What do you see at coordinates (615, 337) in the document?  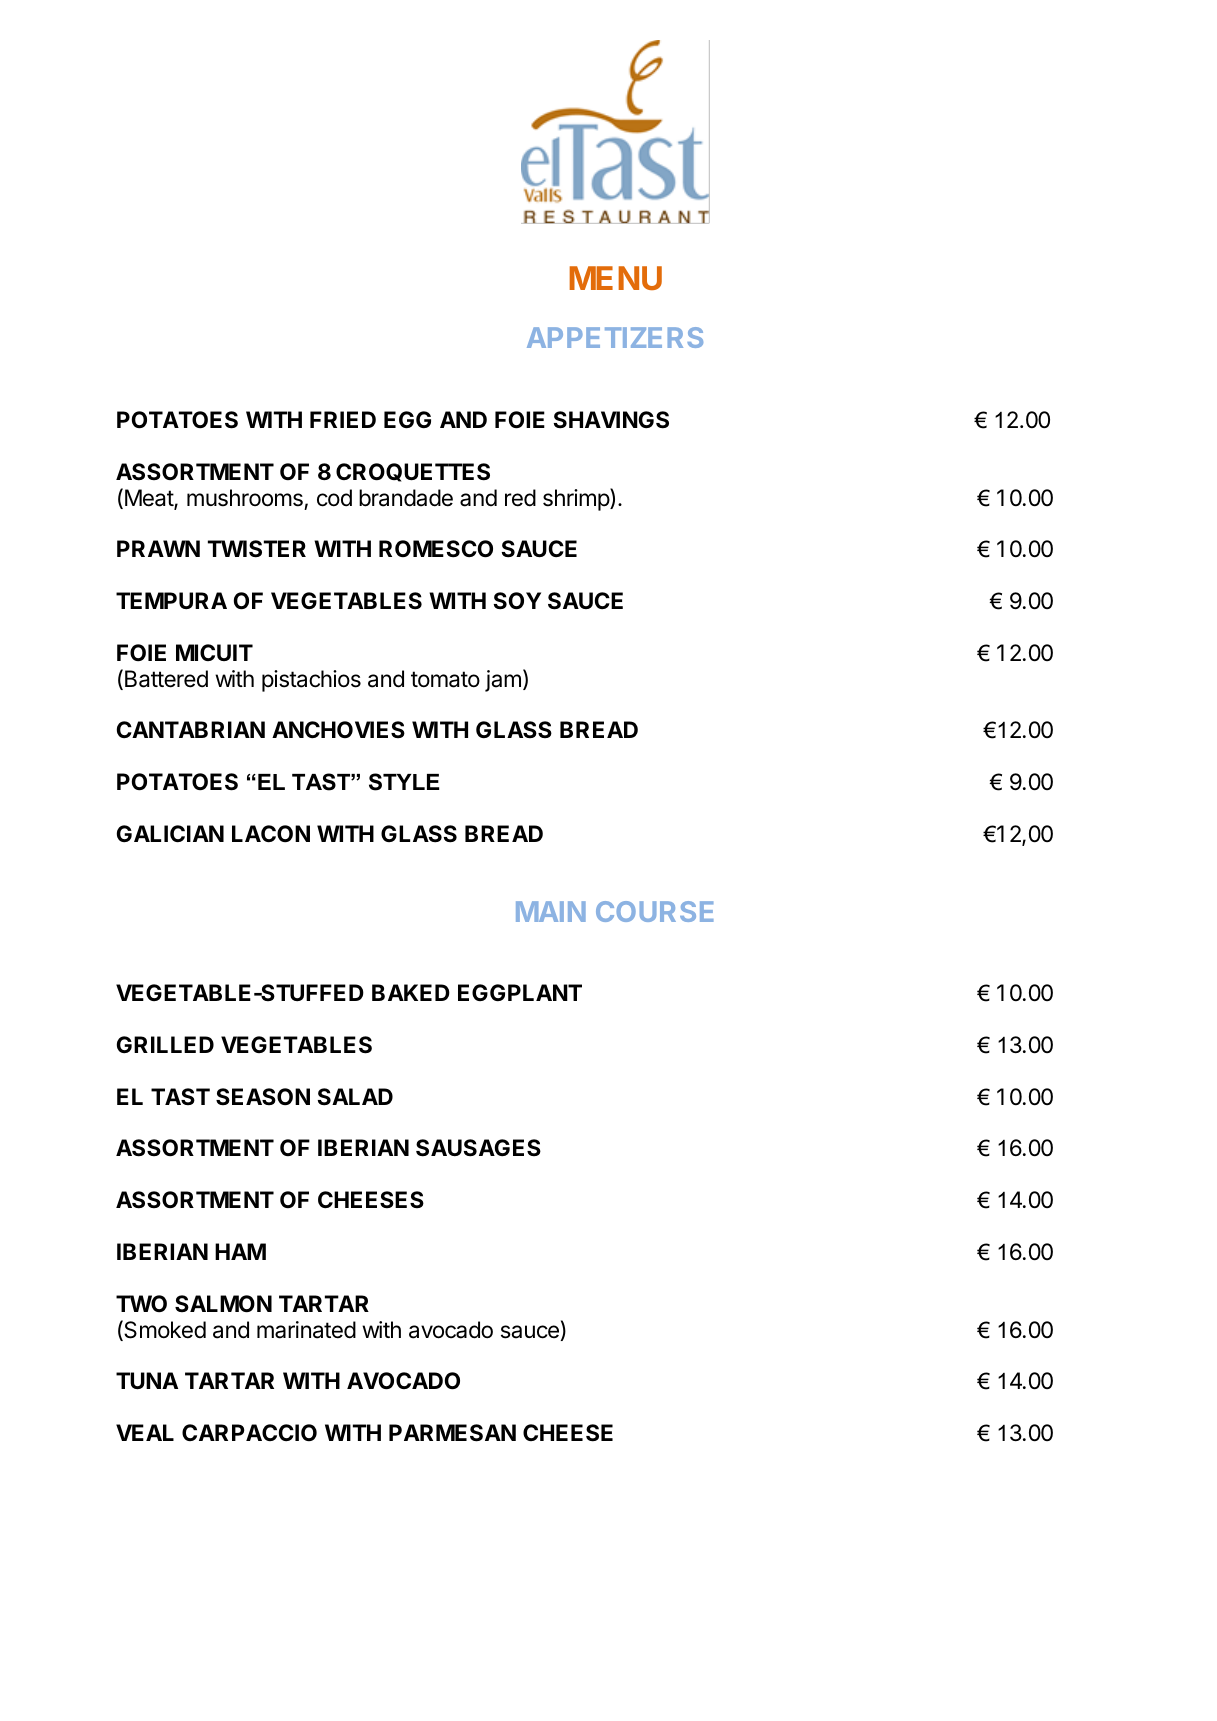 I see `APPETIZERS` at bounding box center [615, 337].
